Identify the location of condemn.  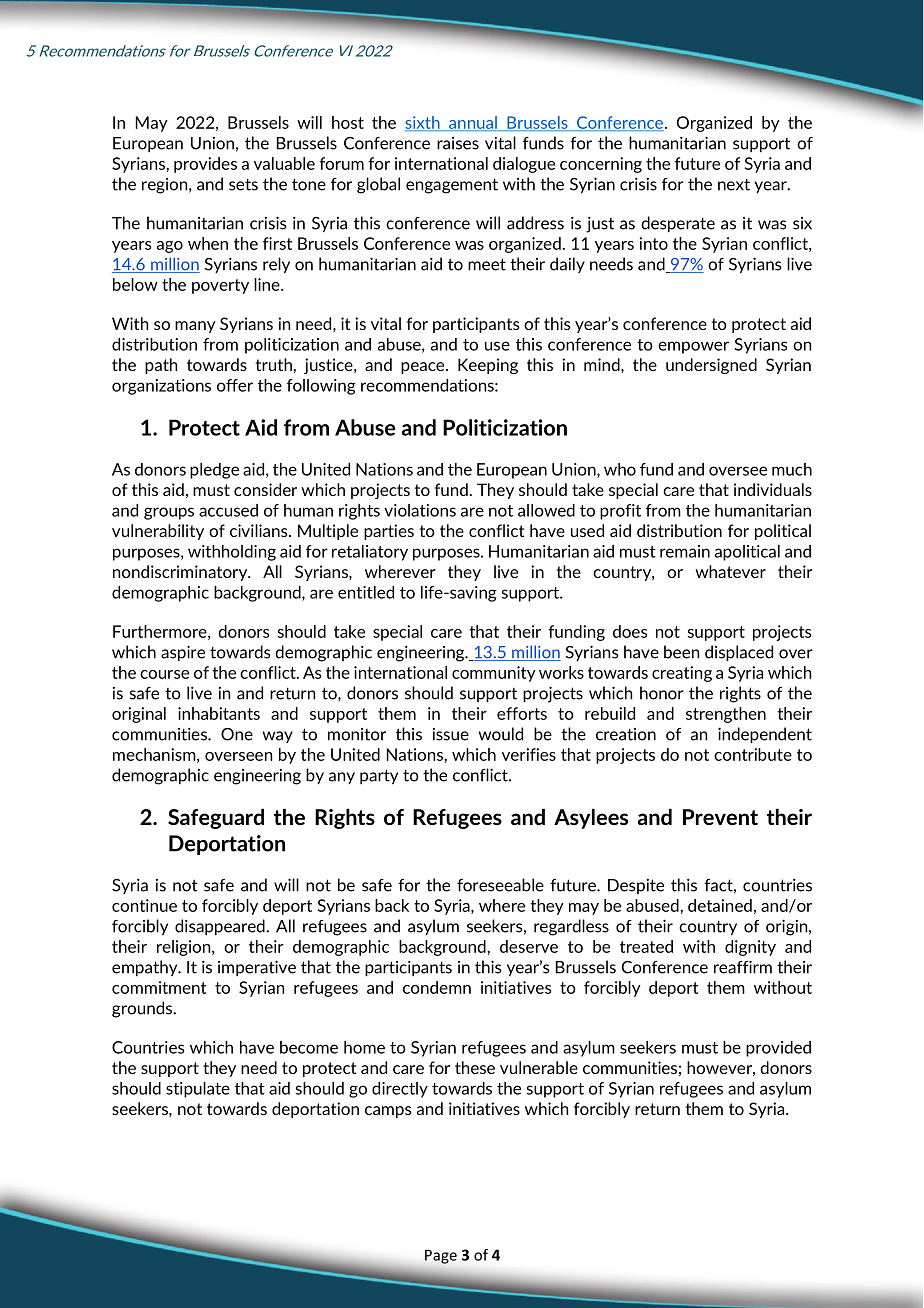
(437, 987).
